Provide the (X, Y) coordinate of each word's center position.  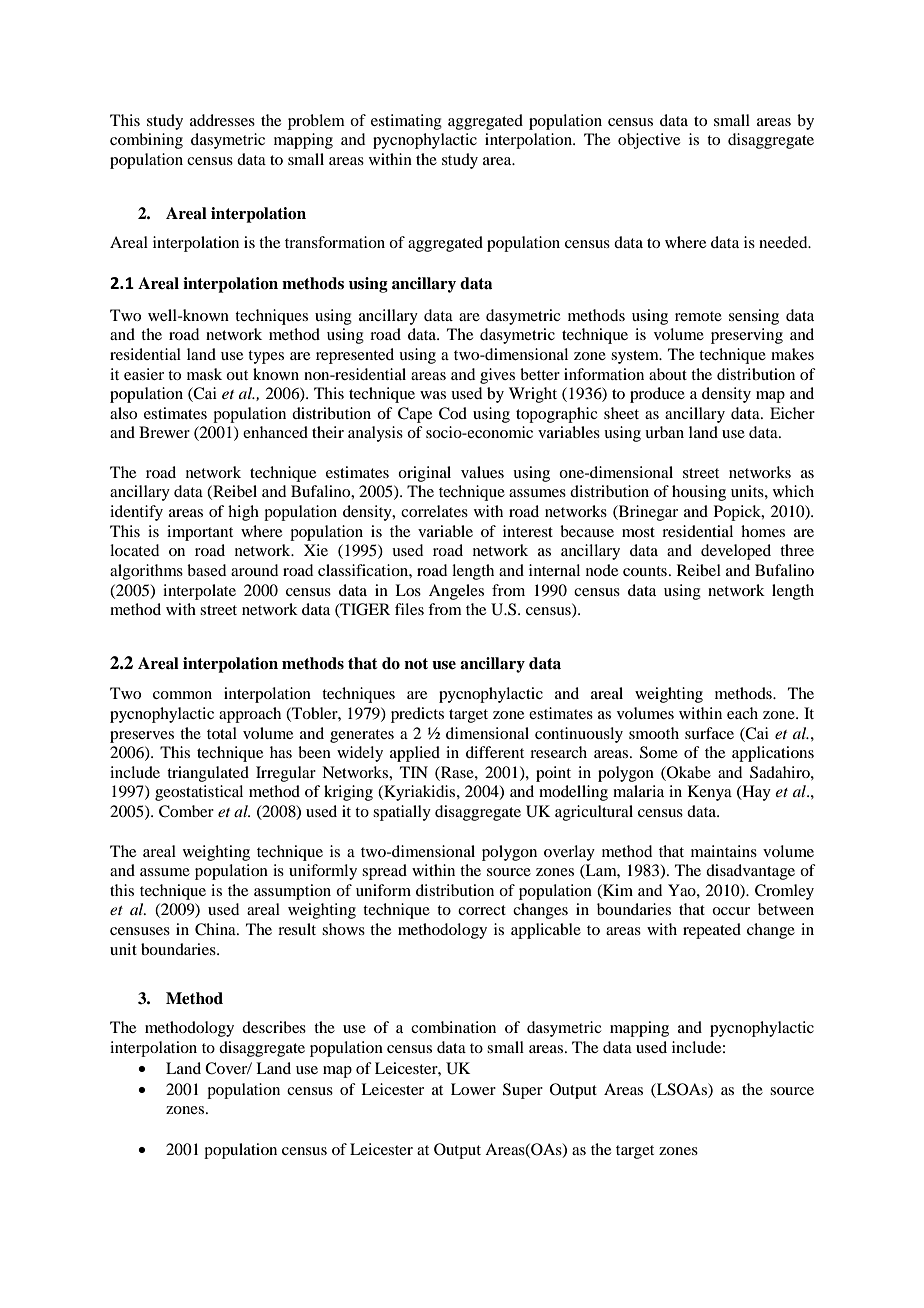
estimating (406, 122)
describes (274, 1027)
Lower (473, 1089)
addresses (222, 120)
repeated (712, 931)
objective (649, 141)
